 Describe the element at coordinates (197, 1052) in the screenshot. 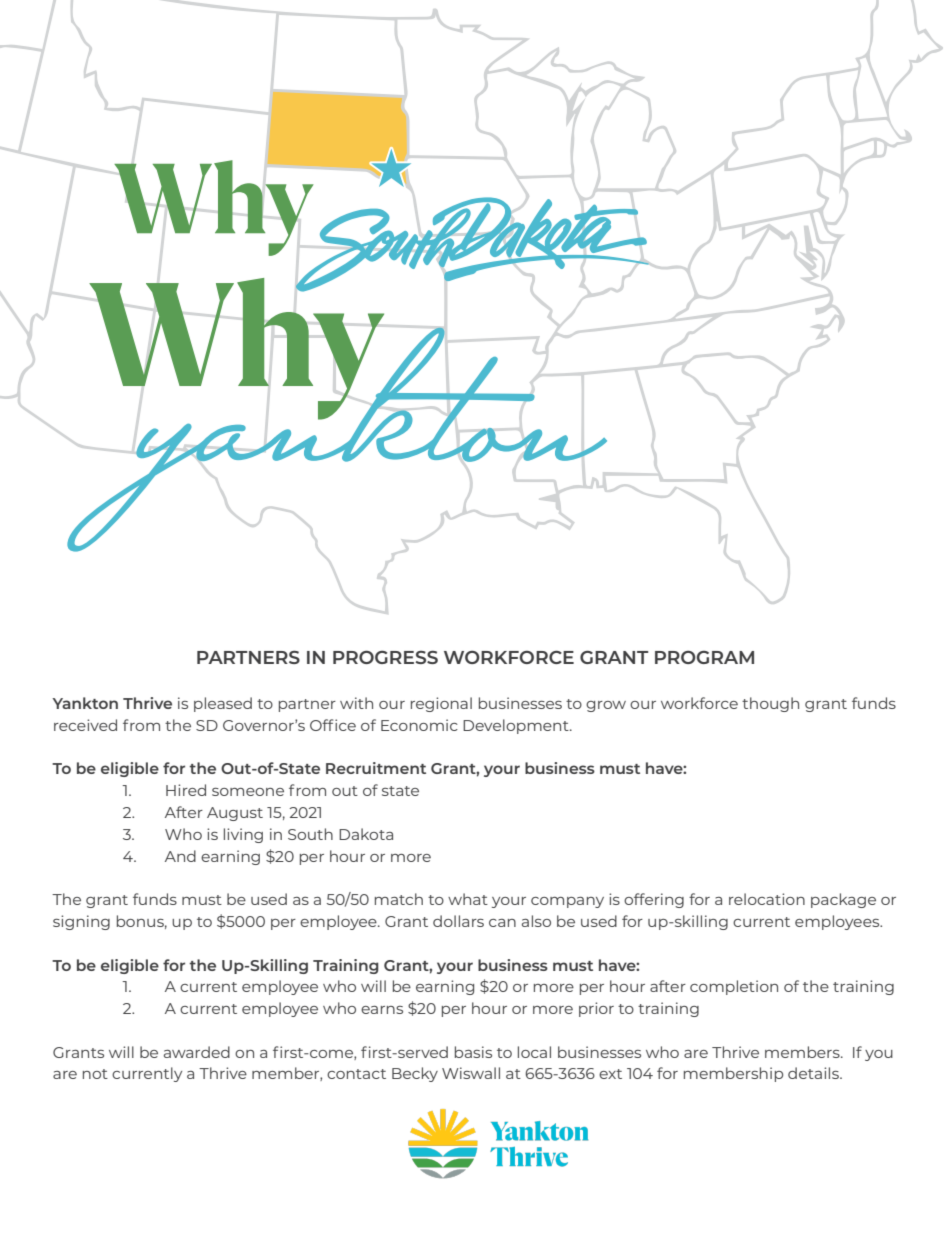

I see `awarded` at that location.
